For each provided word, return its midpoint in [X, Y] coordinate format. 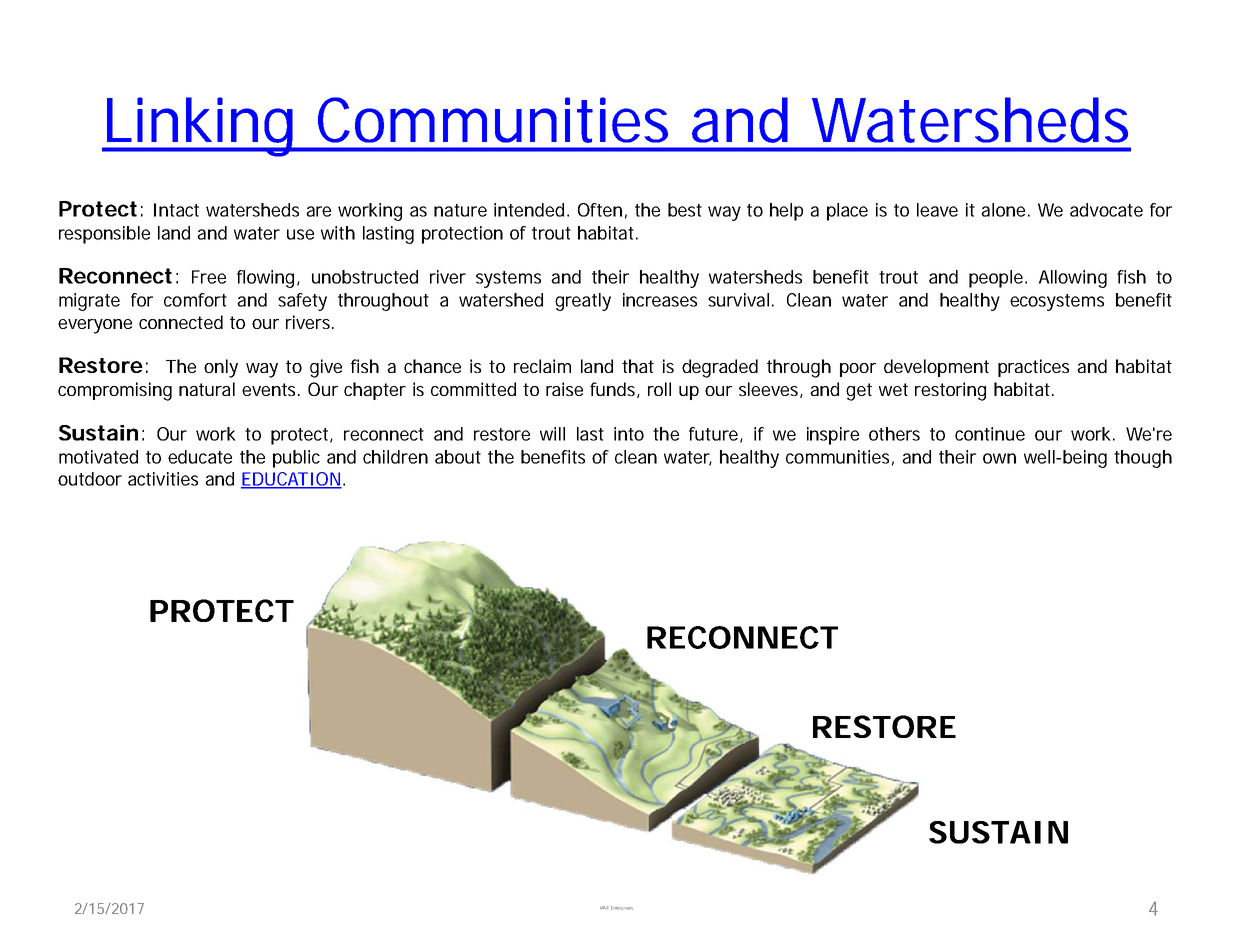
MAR [604, 907]
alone [1003, 210]
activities [163, 479]
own [999, 458]
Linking [199, 127]
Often [600, 210]
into [629, 434]
